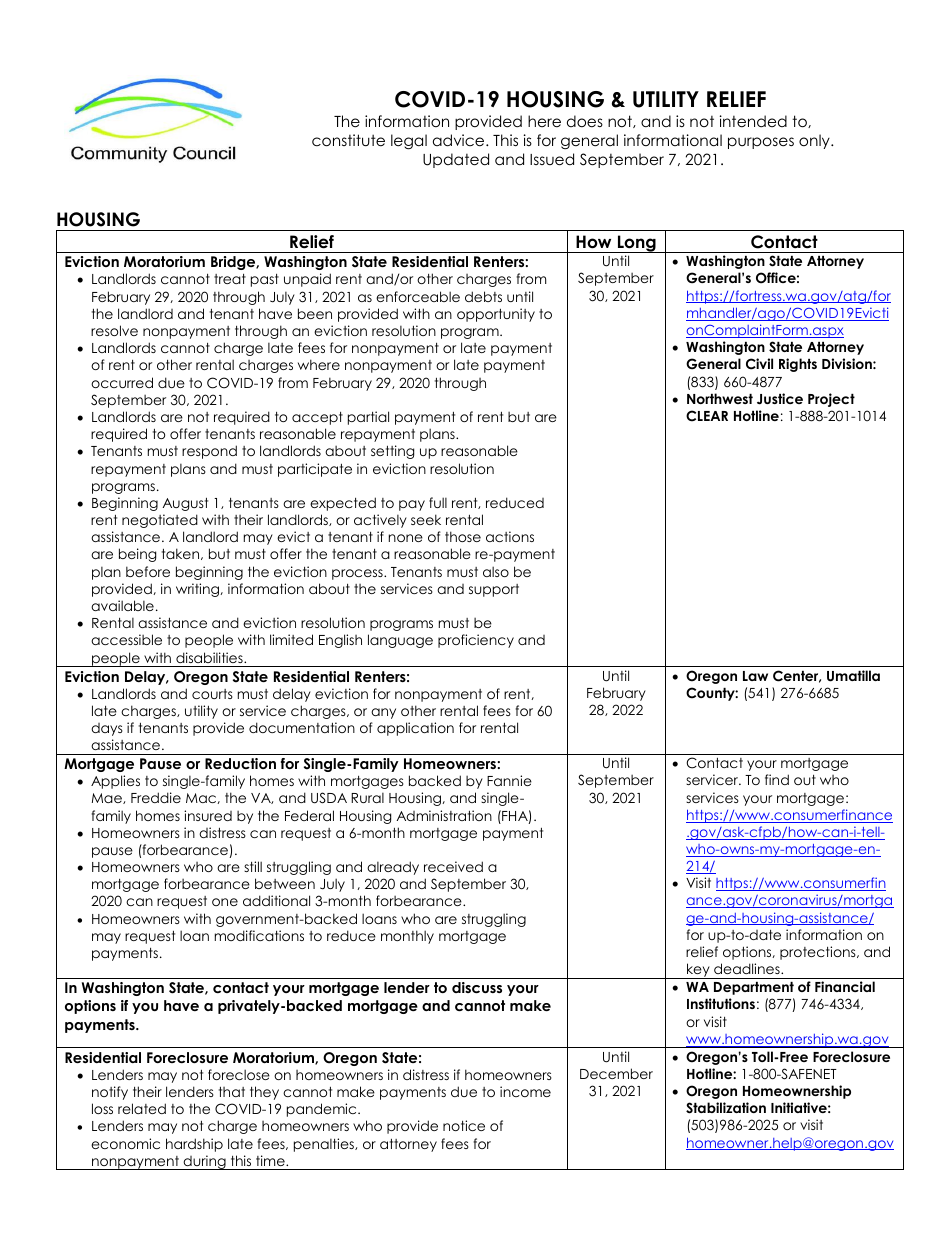  What do you see at coordinates (476, 641) in the screenshot?
I see `proficiency` at bounding box center [476, 641].
